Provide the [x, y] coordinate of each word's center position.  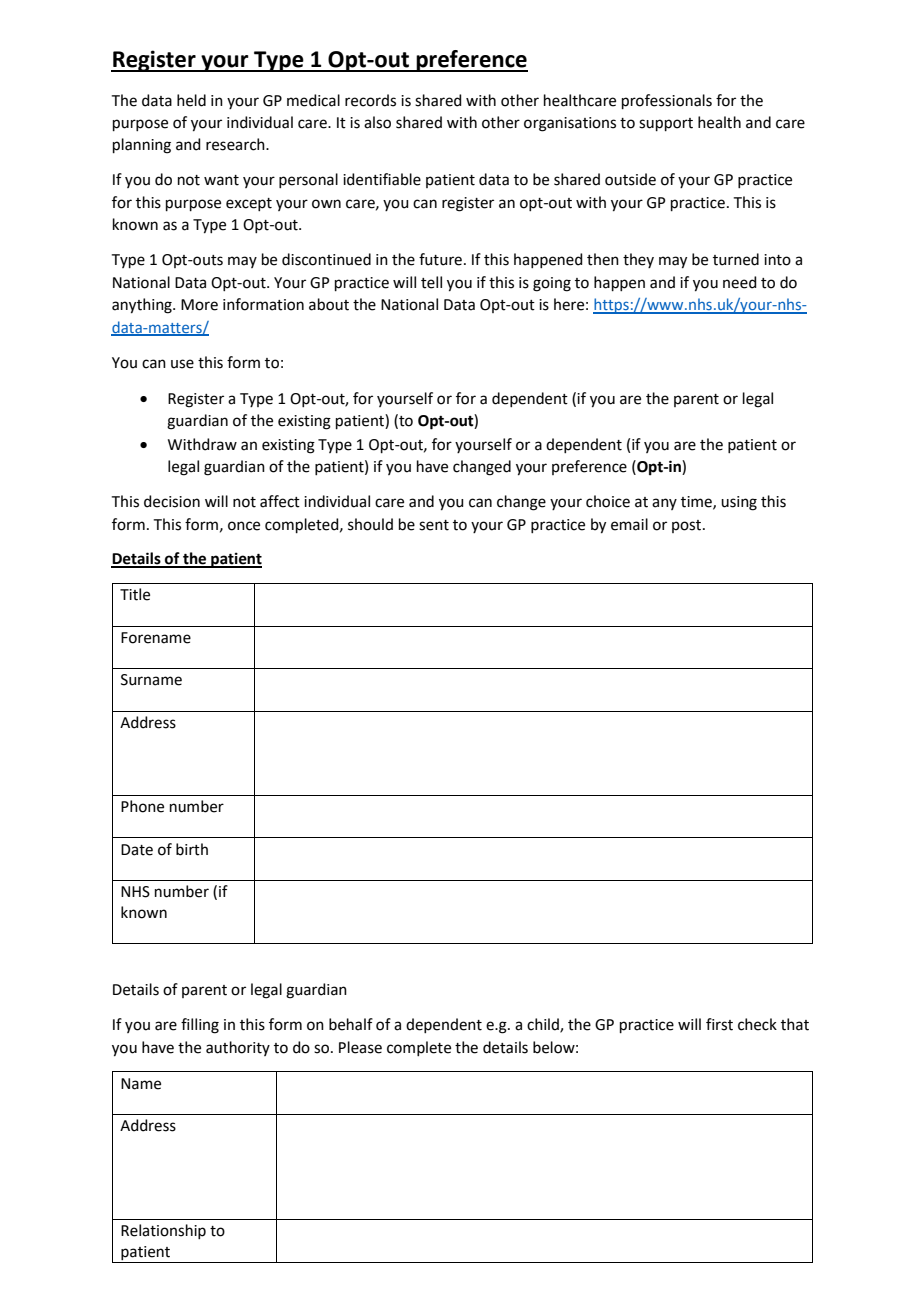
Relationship [163, 1231]
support [666, 124]
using [739, 503]
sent [434, 525]
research [236, 144]
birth [192, 849]
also [377, 122]
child [544, 1025]
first [719, 1024]
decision [172, 501]
